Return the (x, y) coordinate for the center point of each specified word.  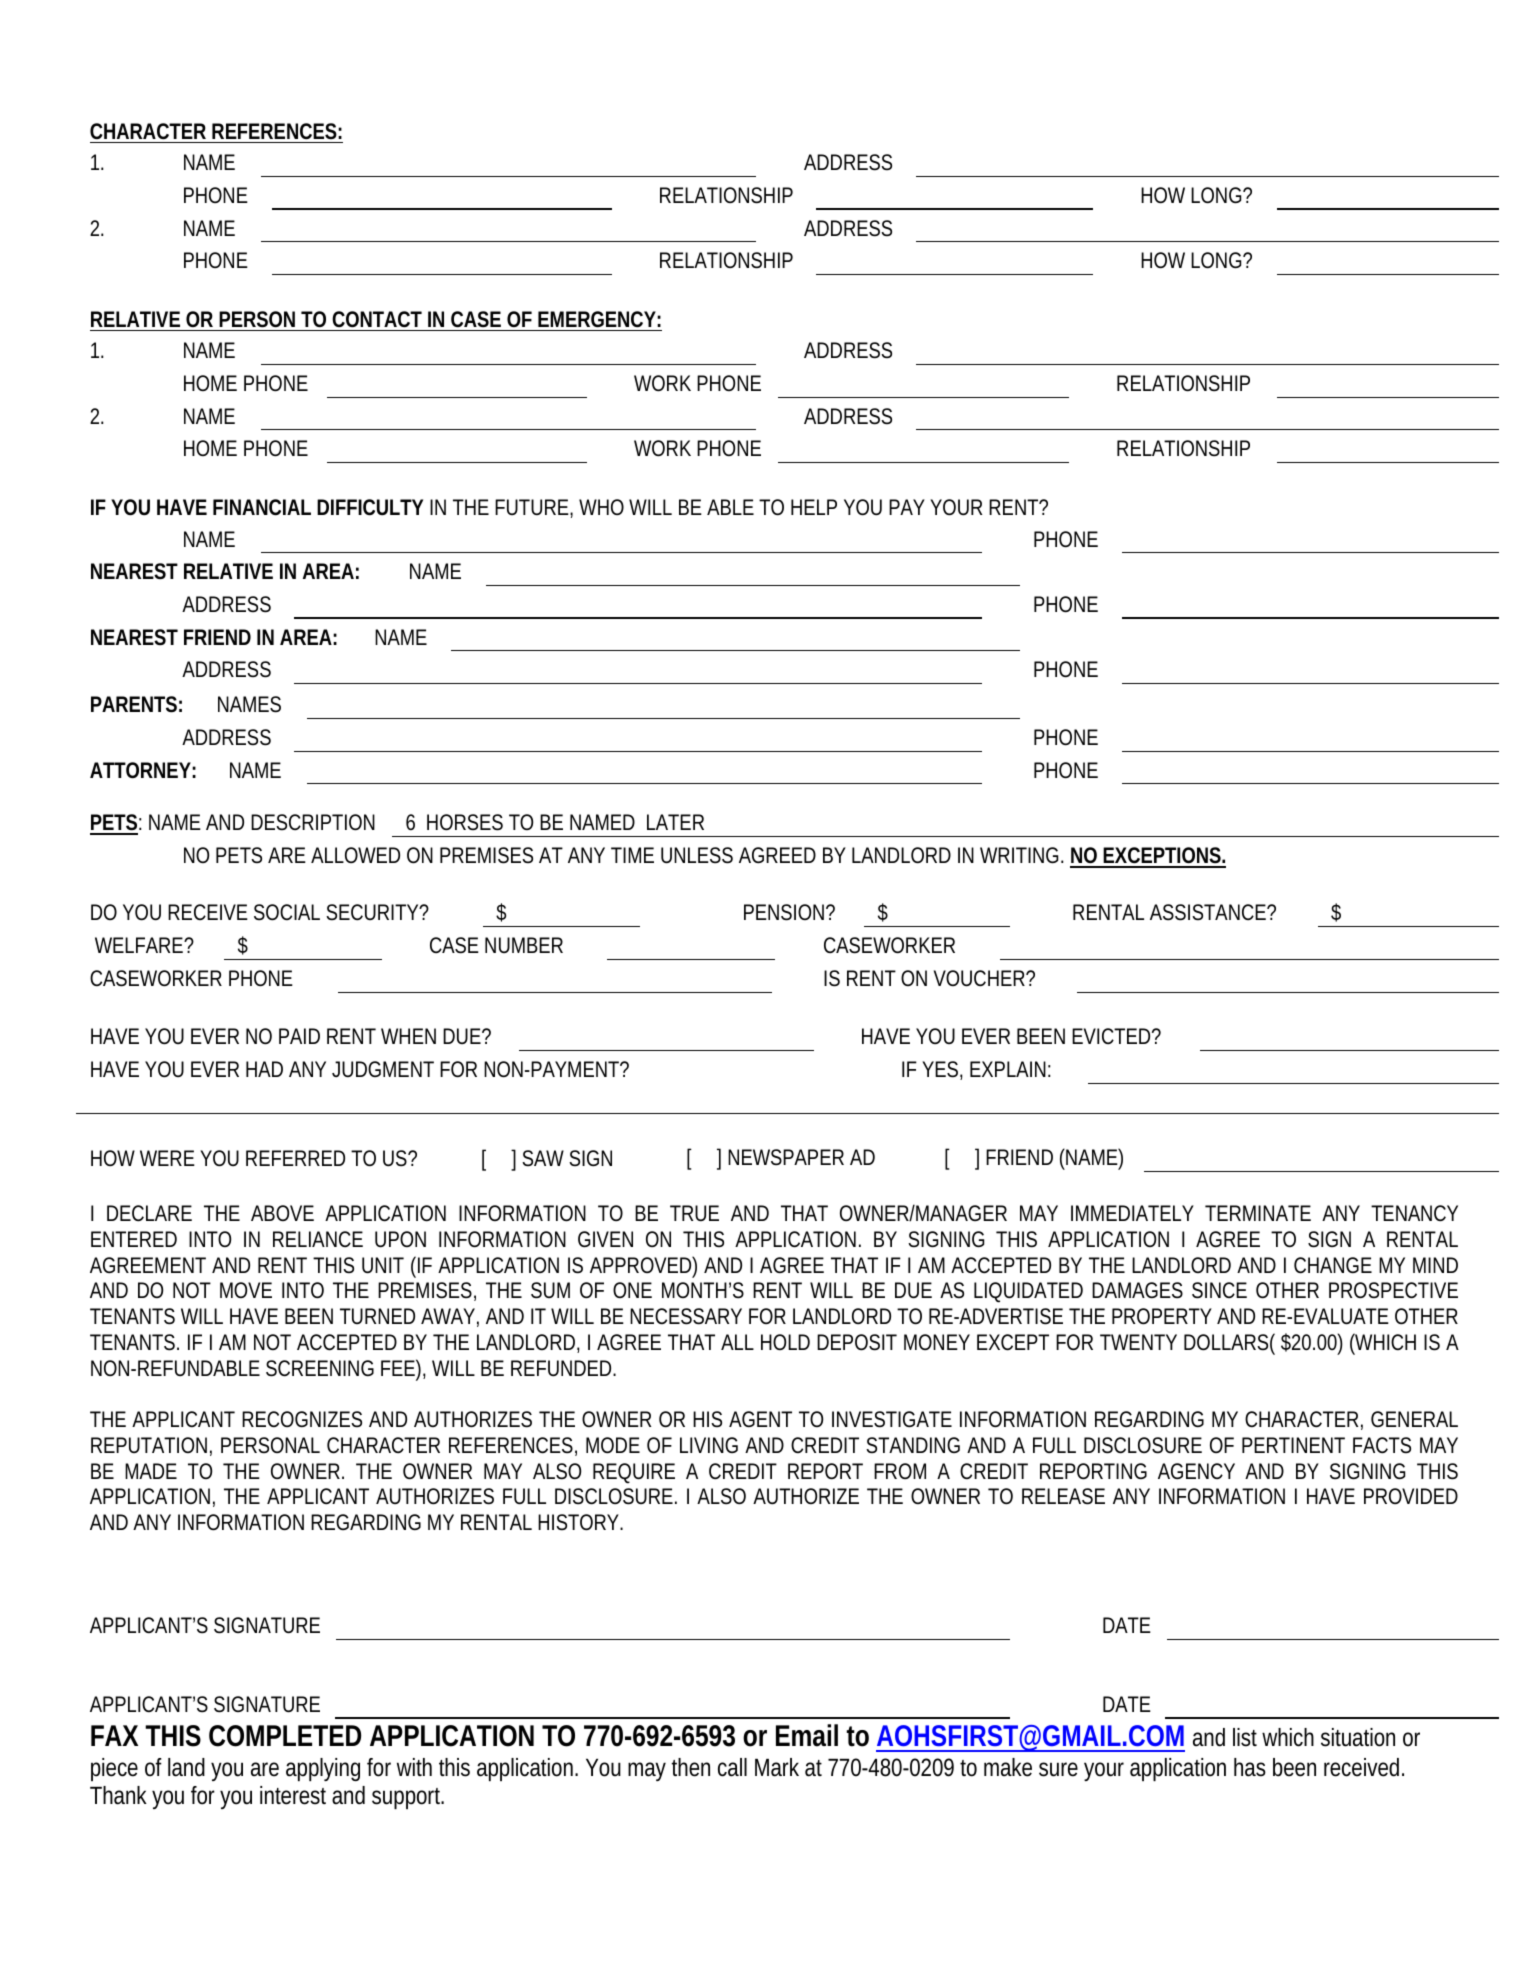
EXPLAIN (1010, 1069)
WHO (604, 507)
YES (942, 1070)
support (408, 1798)
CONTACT (377, 319)
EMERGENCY (599, 319)
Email (807, 1735)
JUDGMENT (383, 1069)
